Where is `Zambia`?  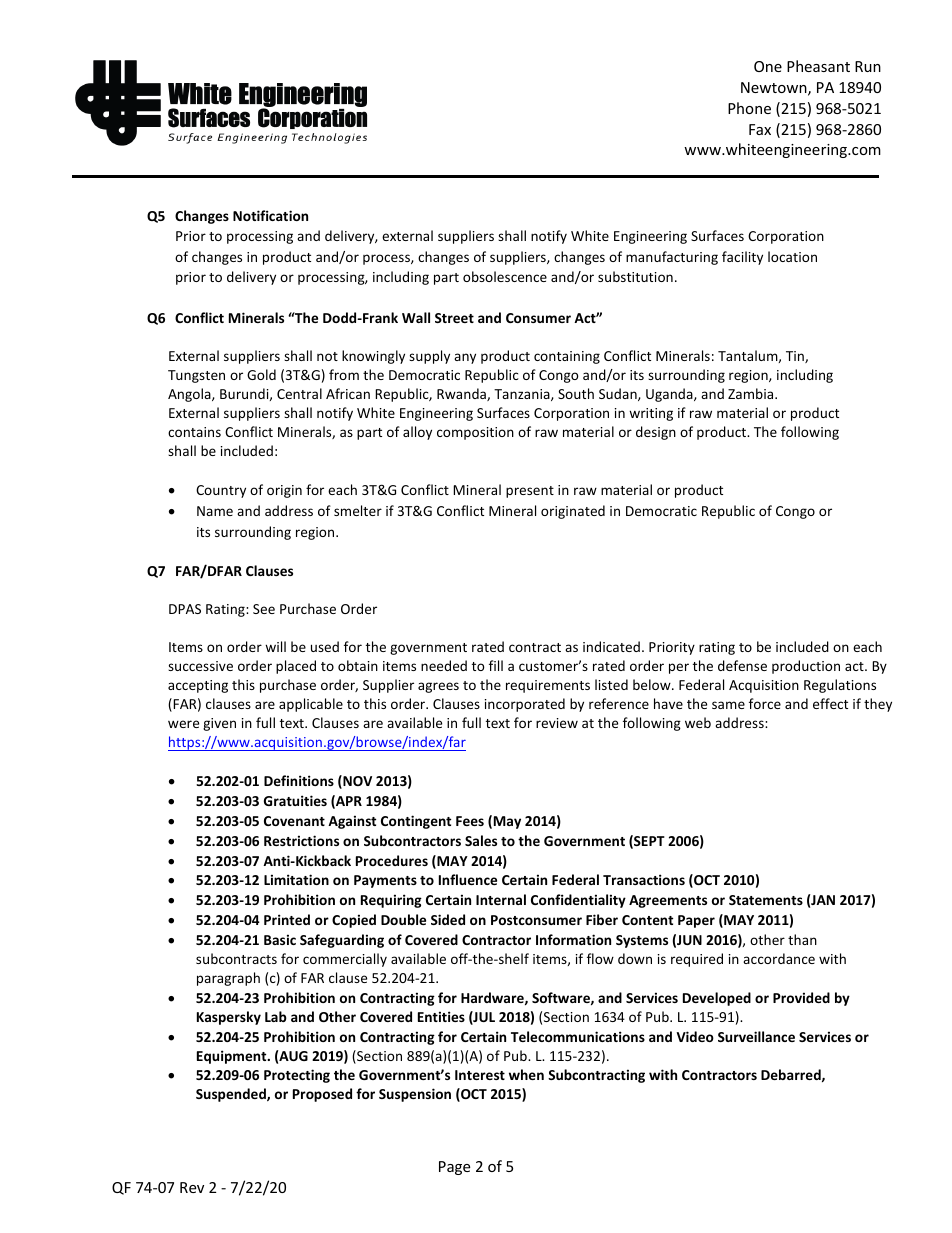 Zambia is located at coordinates (752, 393).
